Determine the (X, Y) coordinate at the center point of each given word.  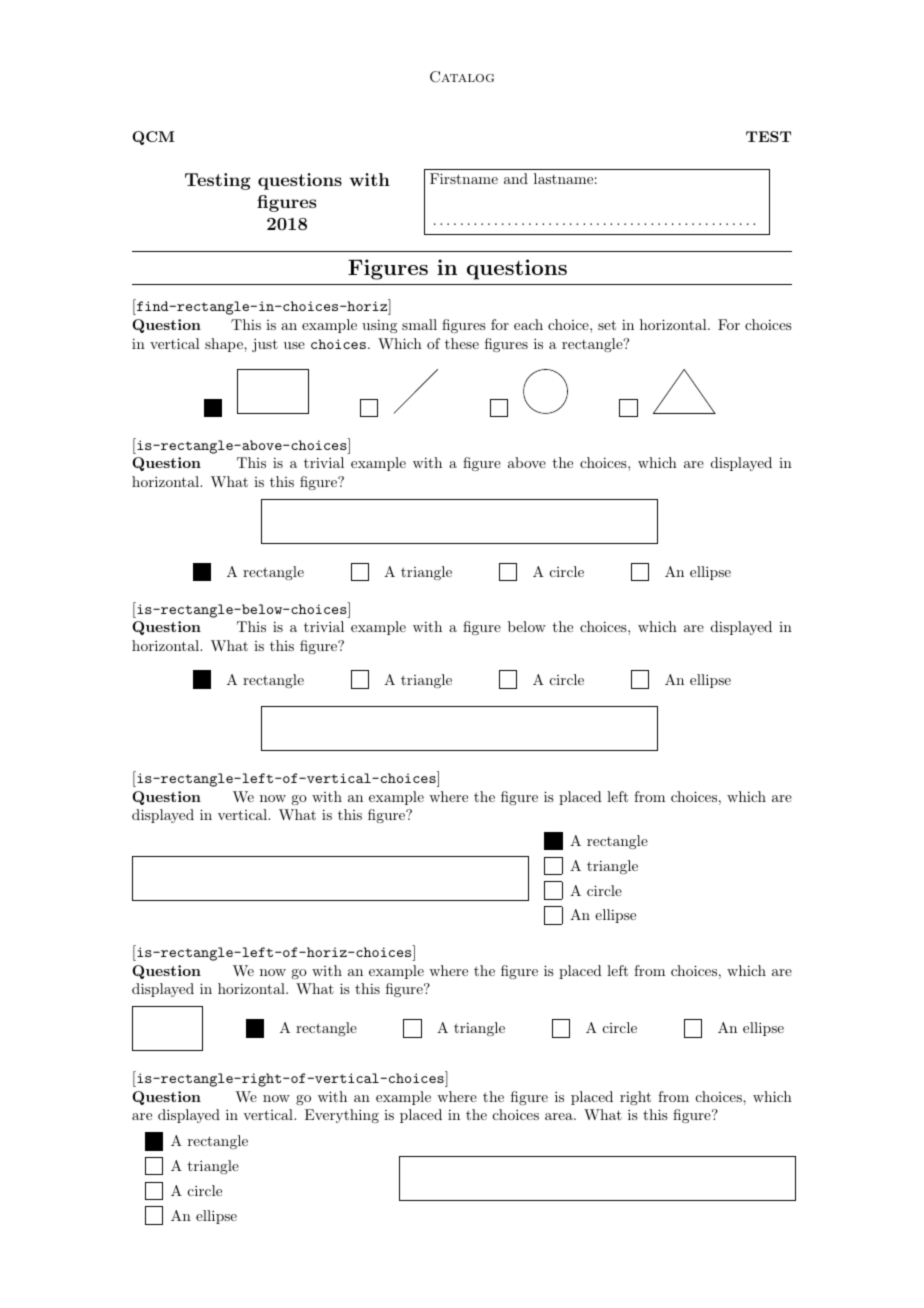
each (528, 324)
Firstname (464, 178)
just (265, 345)
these (462, 343)
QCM (153, 138)
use (294, 345)
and (516, 178)
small (419, 324)
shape (225, 345)
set (607, 325)
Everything (342, 1116)
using (379, 326)
